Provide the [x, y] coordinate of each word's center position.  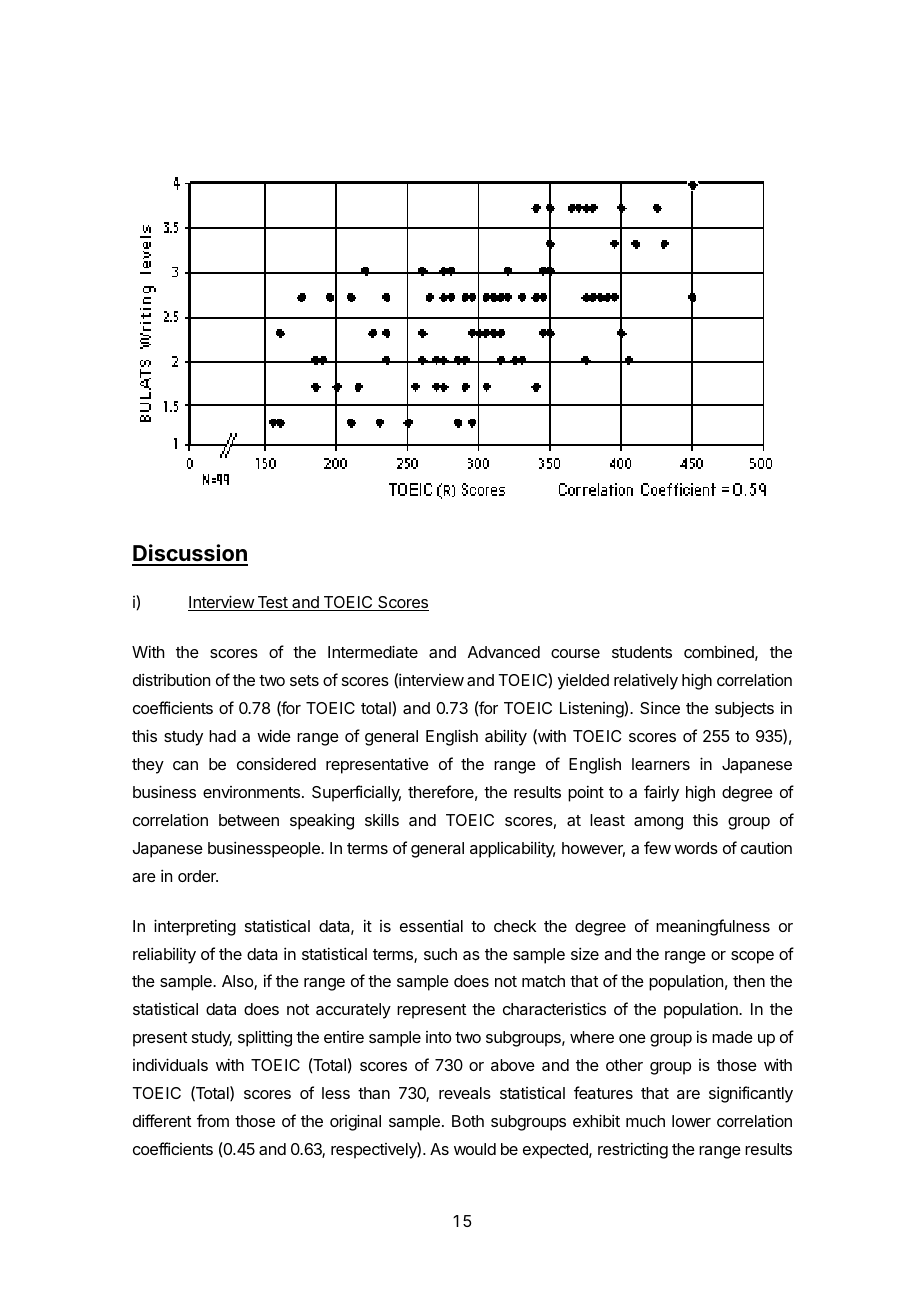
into [439, 1037]
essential [431, 925]
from [213, 1120]
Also [238, 982]
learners [661, 764]
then [749, 981]
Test [272, 603]
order [198, 876]
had [222, 736]
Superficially [356, 793]
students [642, 652]
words [696, 848]
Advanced [504, 652]
